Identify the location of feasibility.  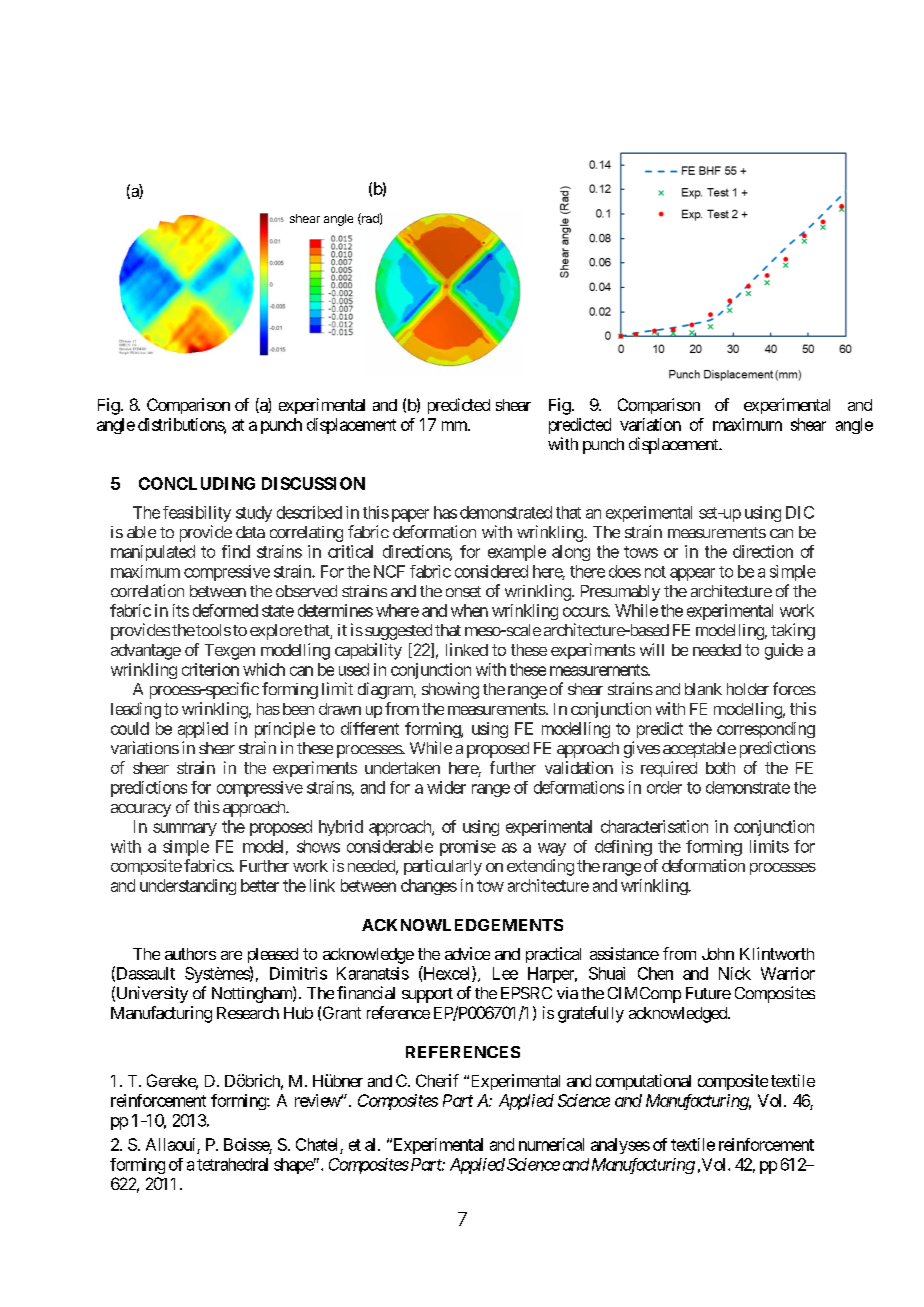
(197, 514).
